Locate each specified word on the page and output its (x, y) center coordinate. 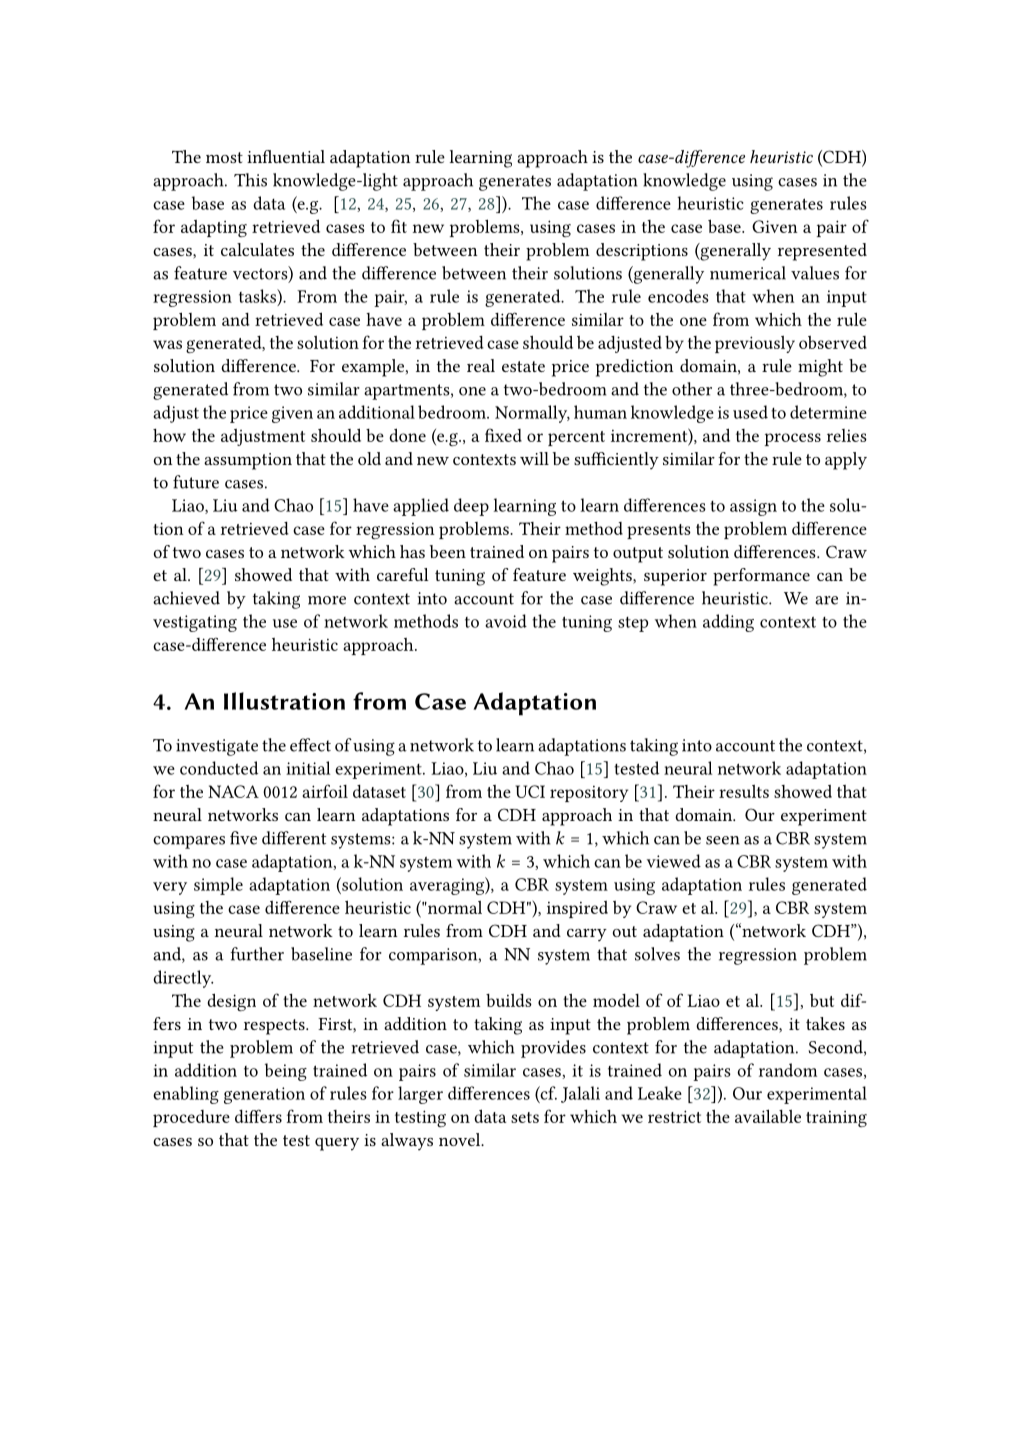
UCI (530, 791)
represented (822, 252)
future (196, 482)
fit (399, 226)
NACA (233, 791)
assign (753, 507)
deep (471, 507)
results (744, 791)
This (250, 180)
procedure (191, 1118)
